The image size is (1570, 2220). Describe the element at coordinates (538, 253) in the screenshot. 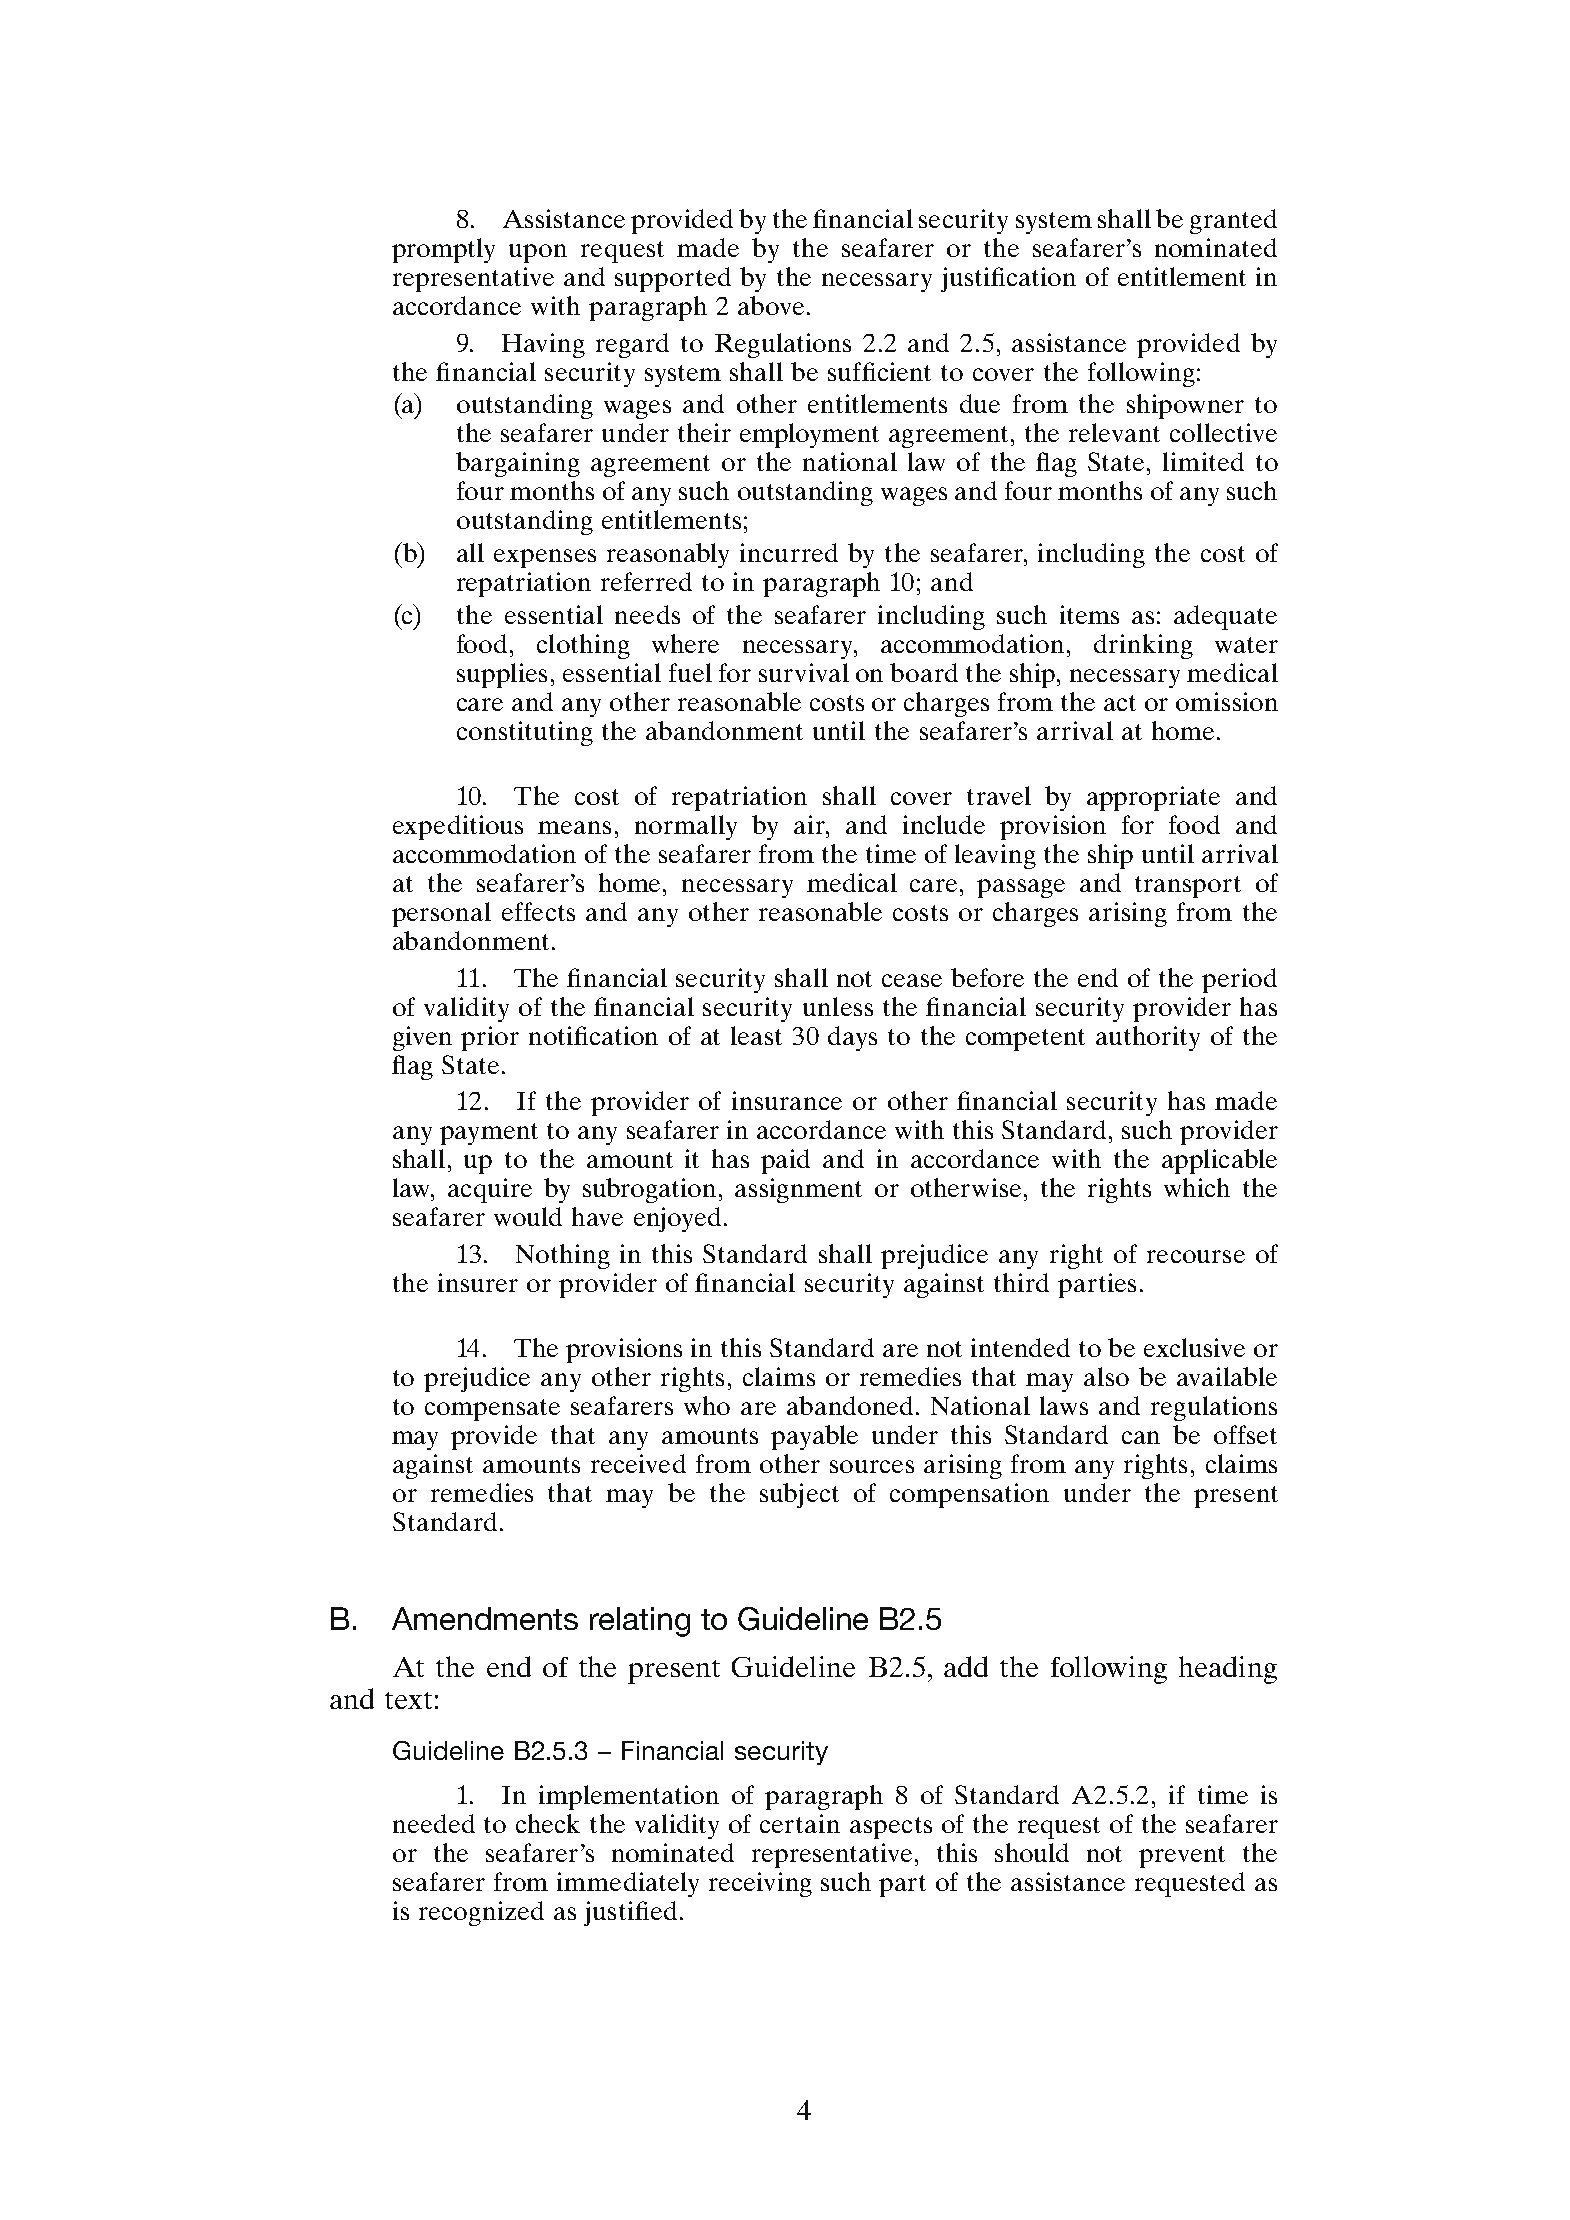

I see `upon` at that location.
